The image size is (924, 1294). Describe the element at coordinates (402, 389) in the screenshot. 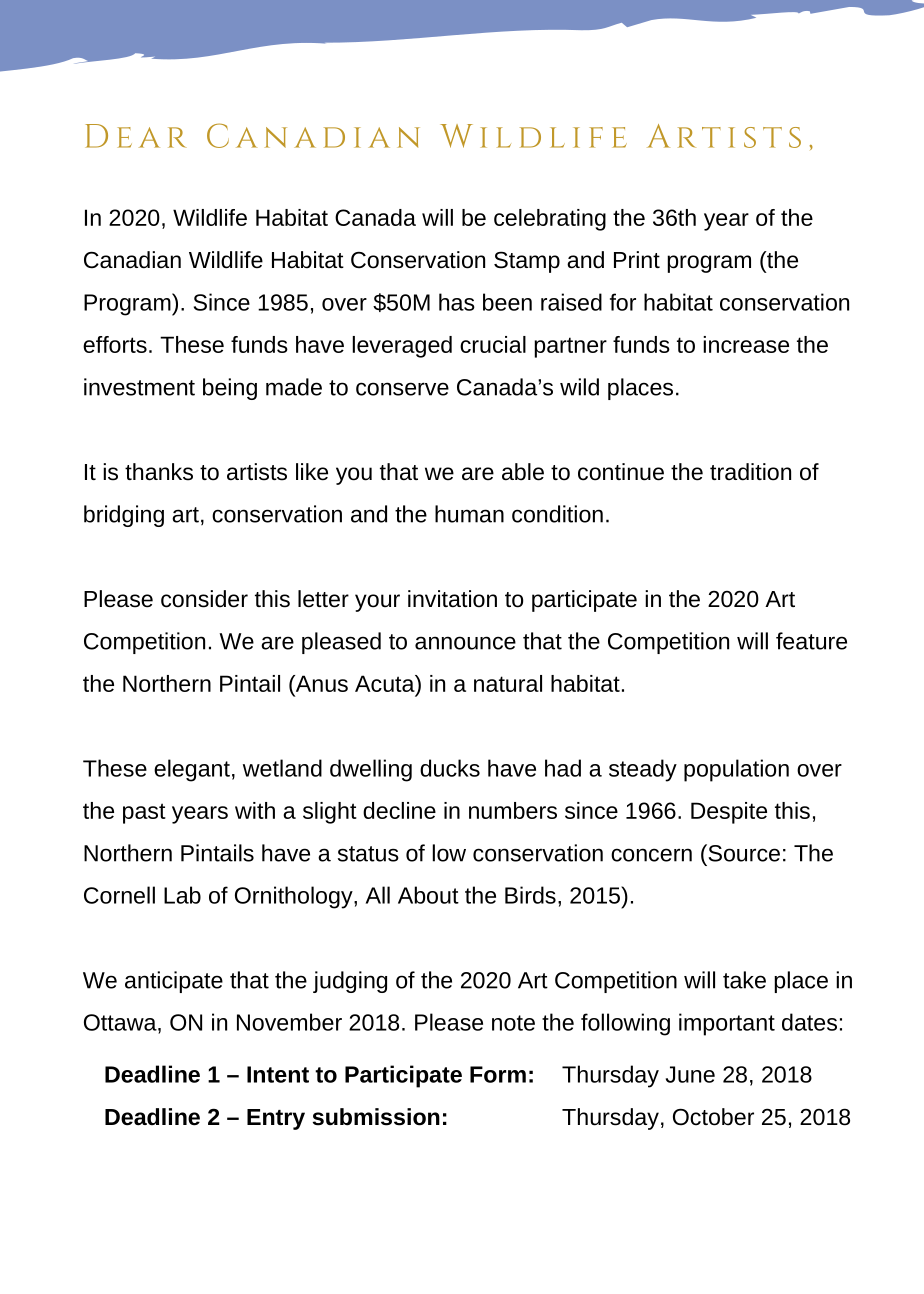

I see `conserve` at that location.
